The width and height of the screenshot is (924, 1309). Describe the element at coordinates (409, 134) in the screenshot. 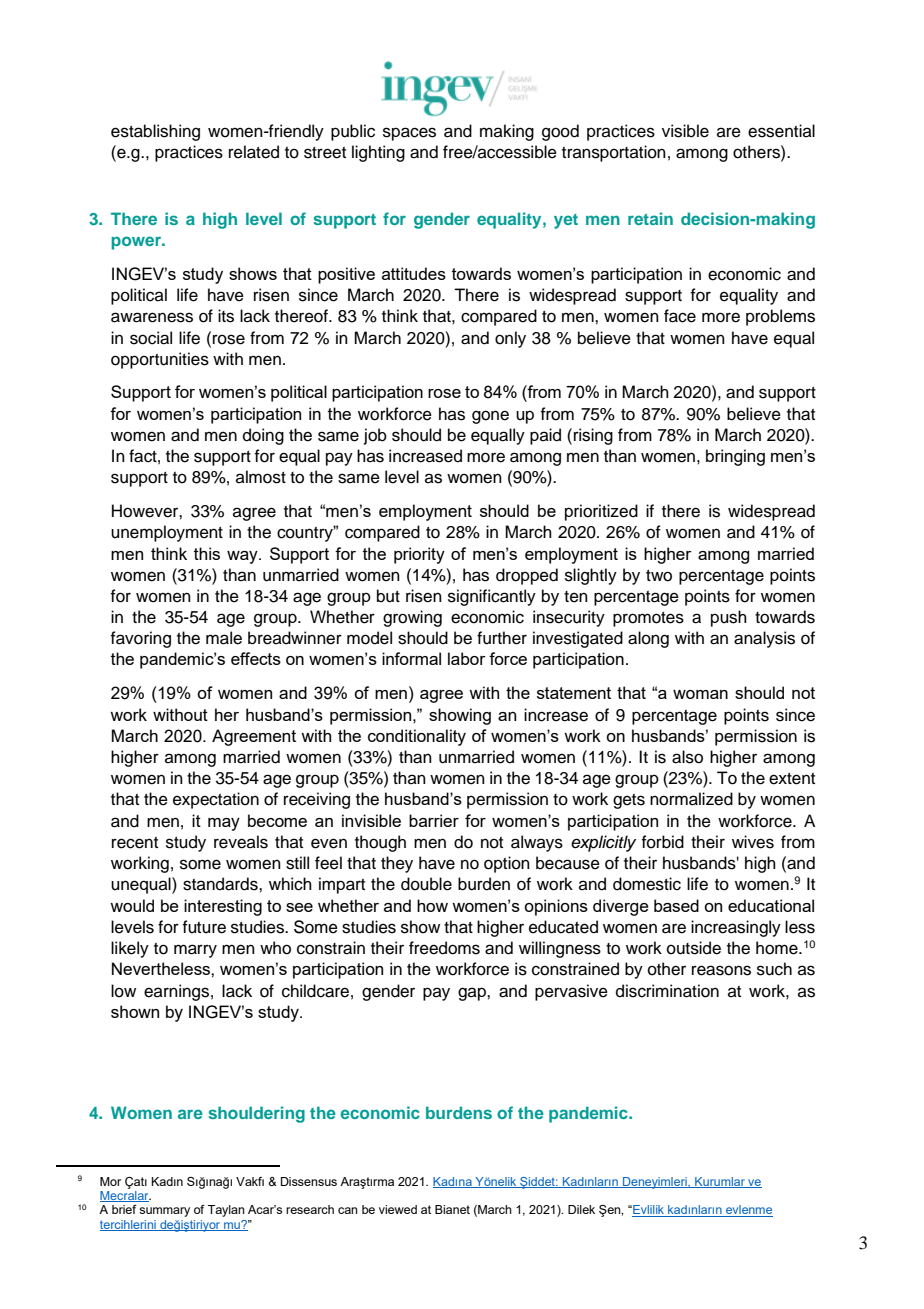

I see `spaces` at that location.
